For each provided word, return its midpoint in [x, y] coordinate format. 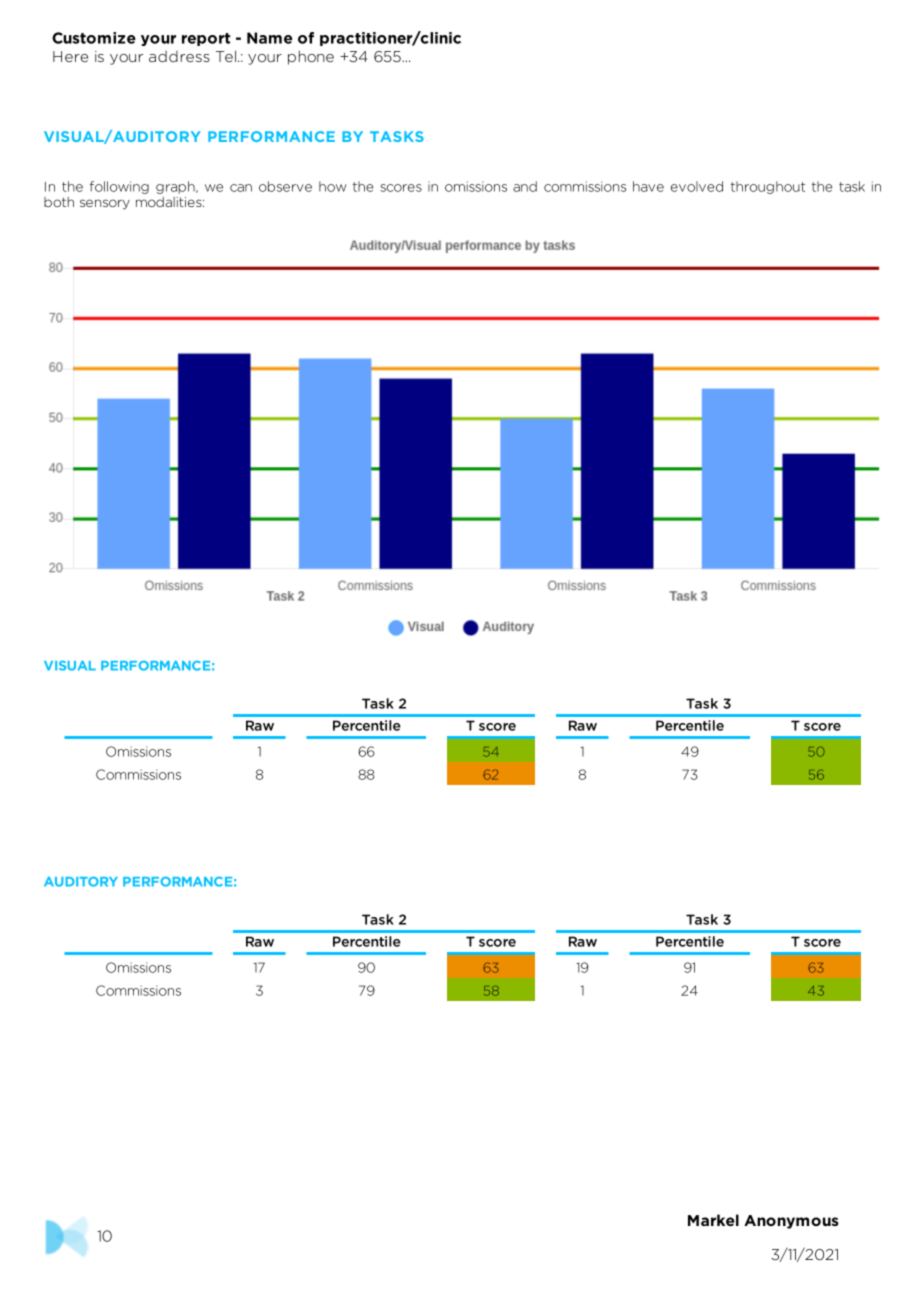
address [179, 56]
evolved [697, 186]
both [59, 202]
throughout [768, 187]
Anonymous [791, 1222]
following [119, 187]
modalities [170, 202]
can [241, 188]
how [333, 186]
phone [311, 57]
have [648, 186]
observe [285, 186]
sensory [105, 204]
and [525, 186]
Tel [227, 56]
